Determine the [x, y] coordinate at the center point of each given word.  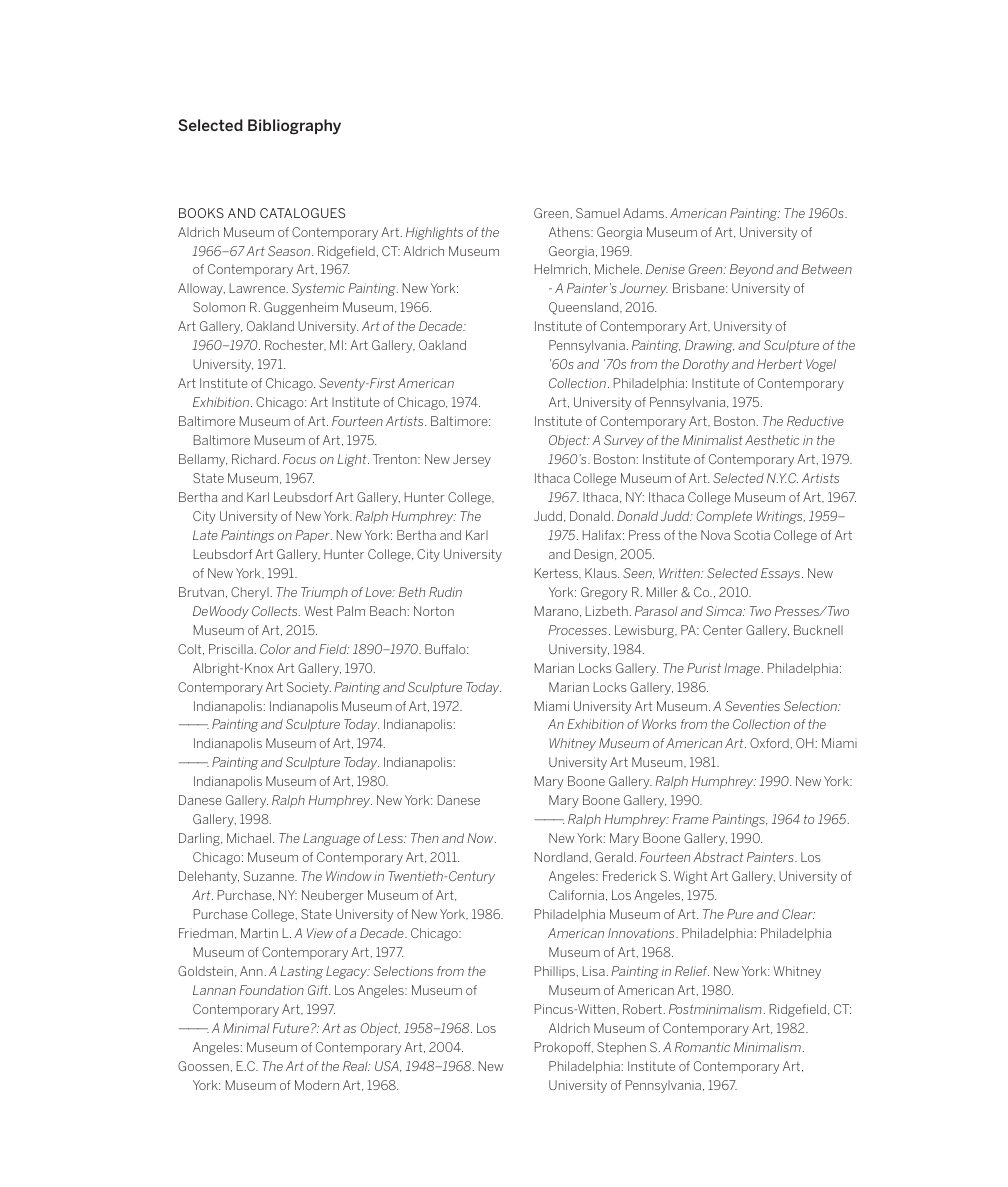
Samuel [598, 213]
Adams [645, 213]
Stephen [621, 1048]
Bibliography [294, 126]
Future [292, 1028]
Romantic [702, 1047]
